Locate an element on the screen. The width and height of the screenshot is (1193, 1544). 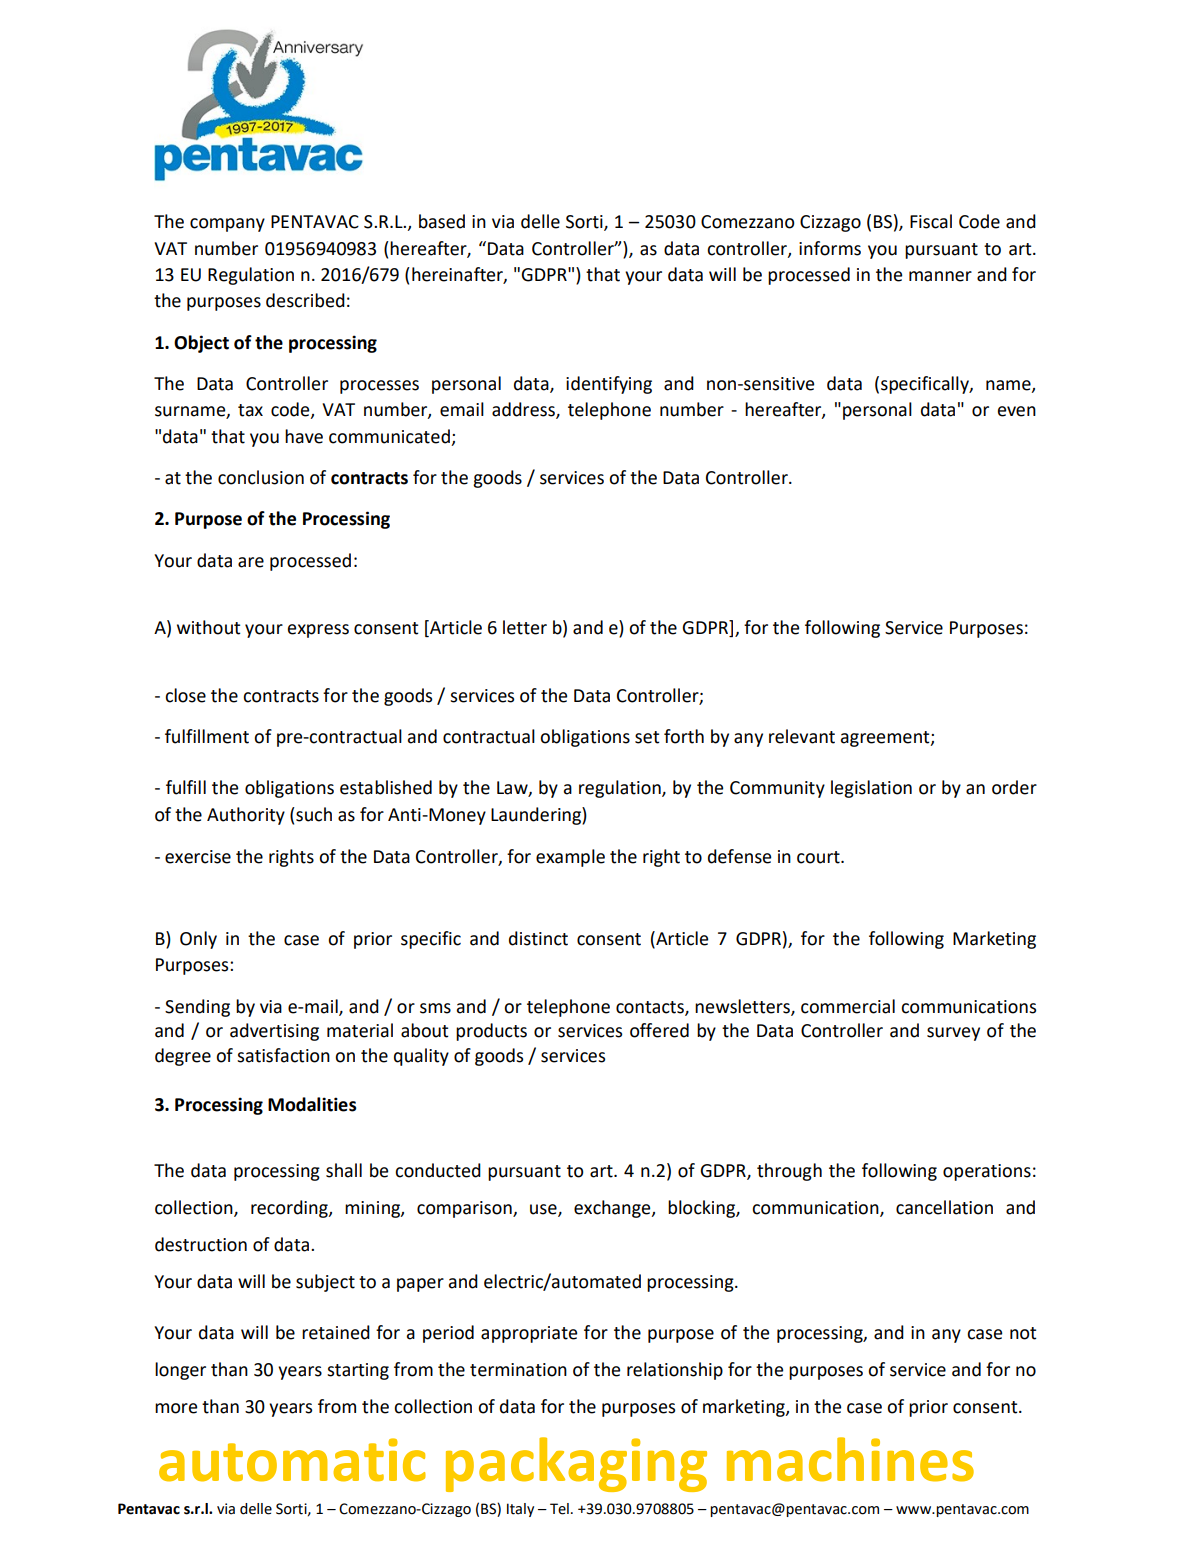
identifying is located at coordinates (609, 385).
